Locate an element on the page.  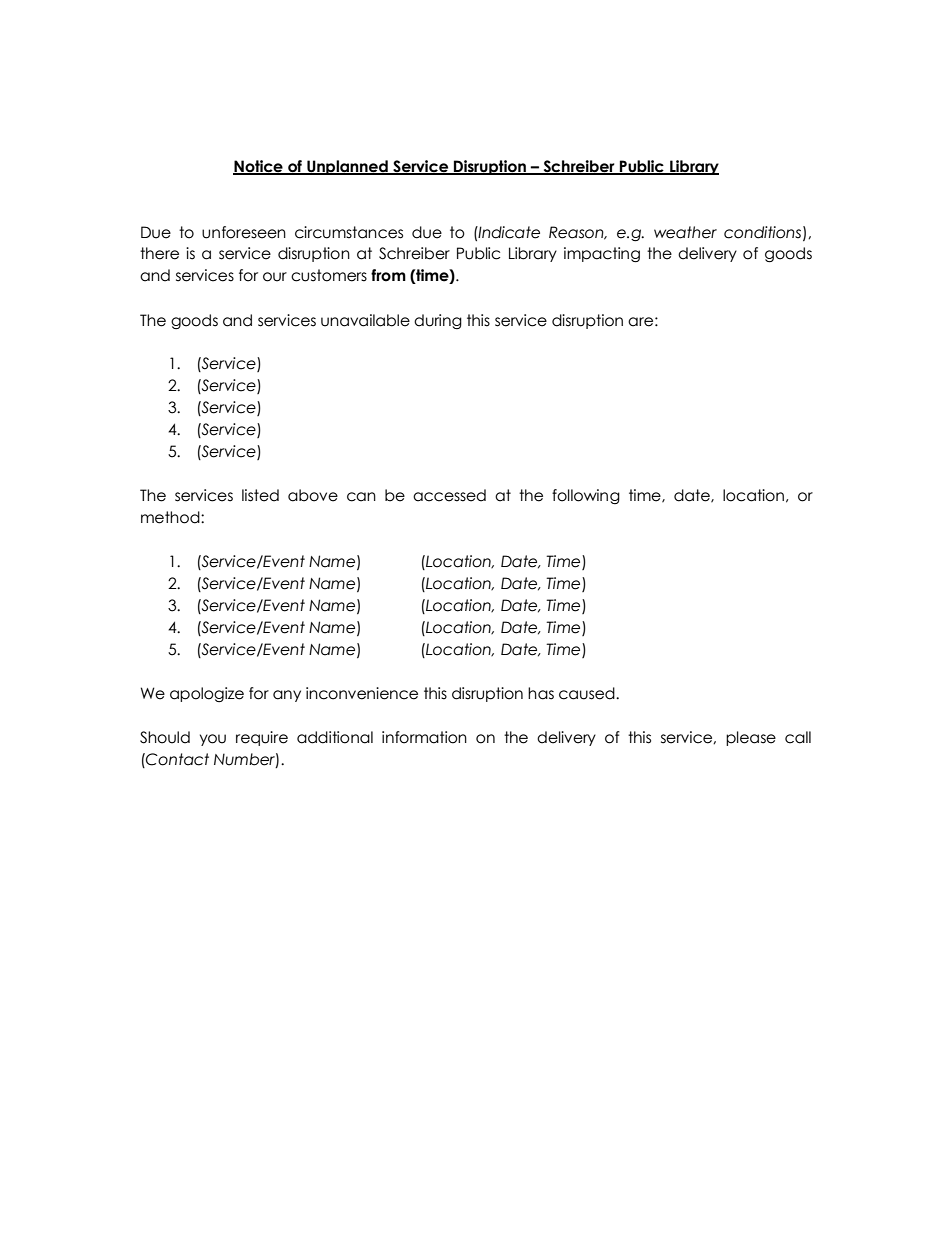
weather is located at coordinates (685, 232).
